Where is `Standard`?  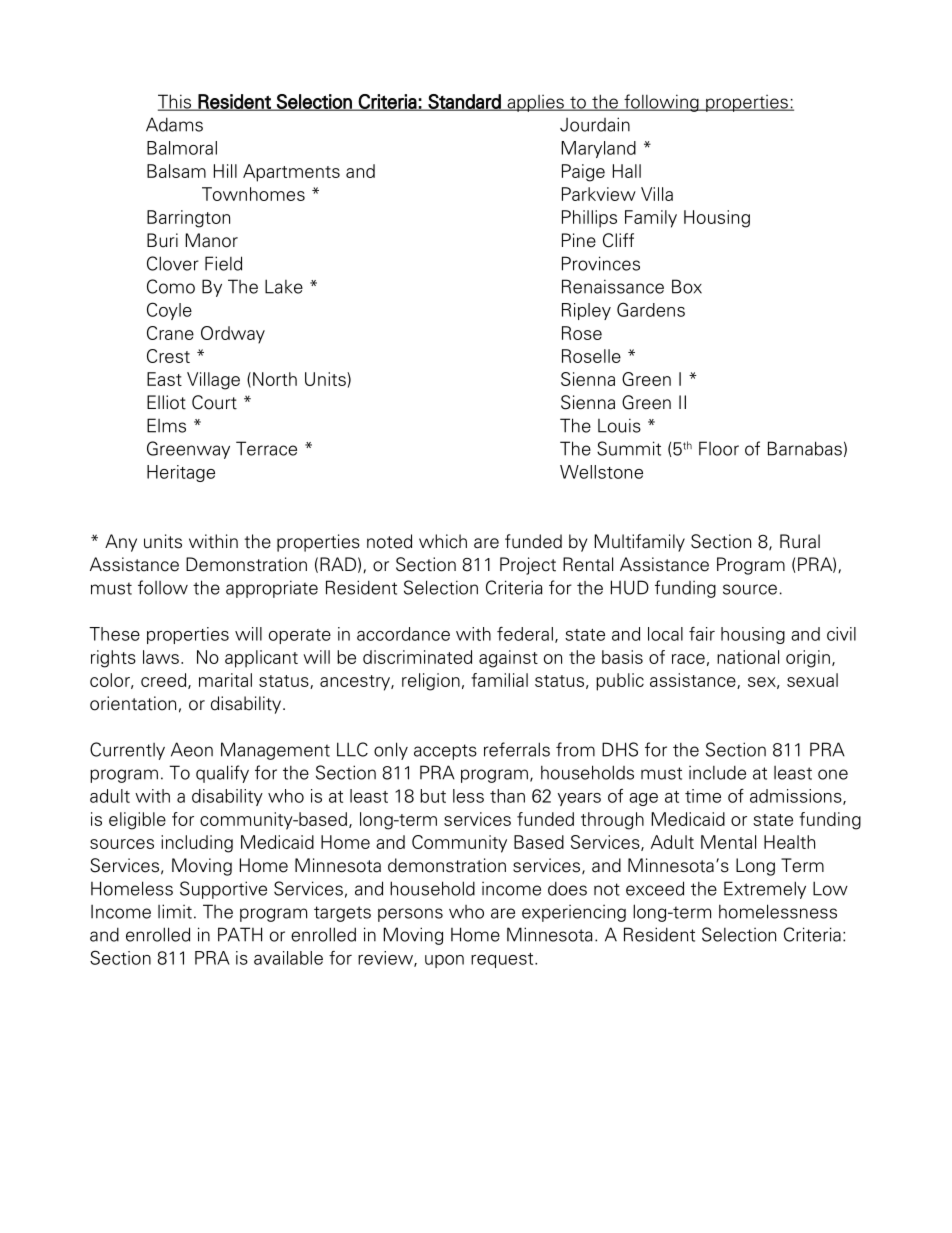
Standard is located at coordinates (465, 102).
